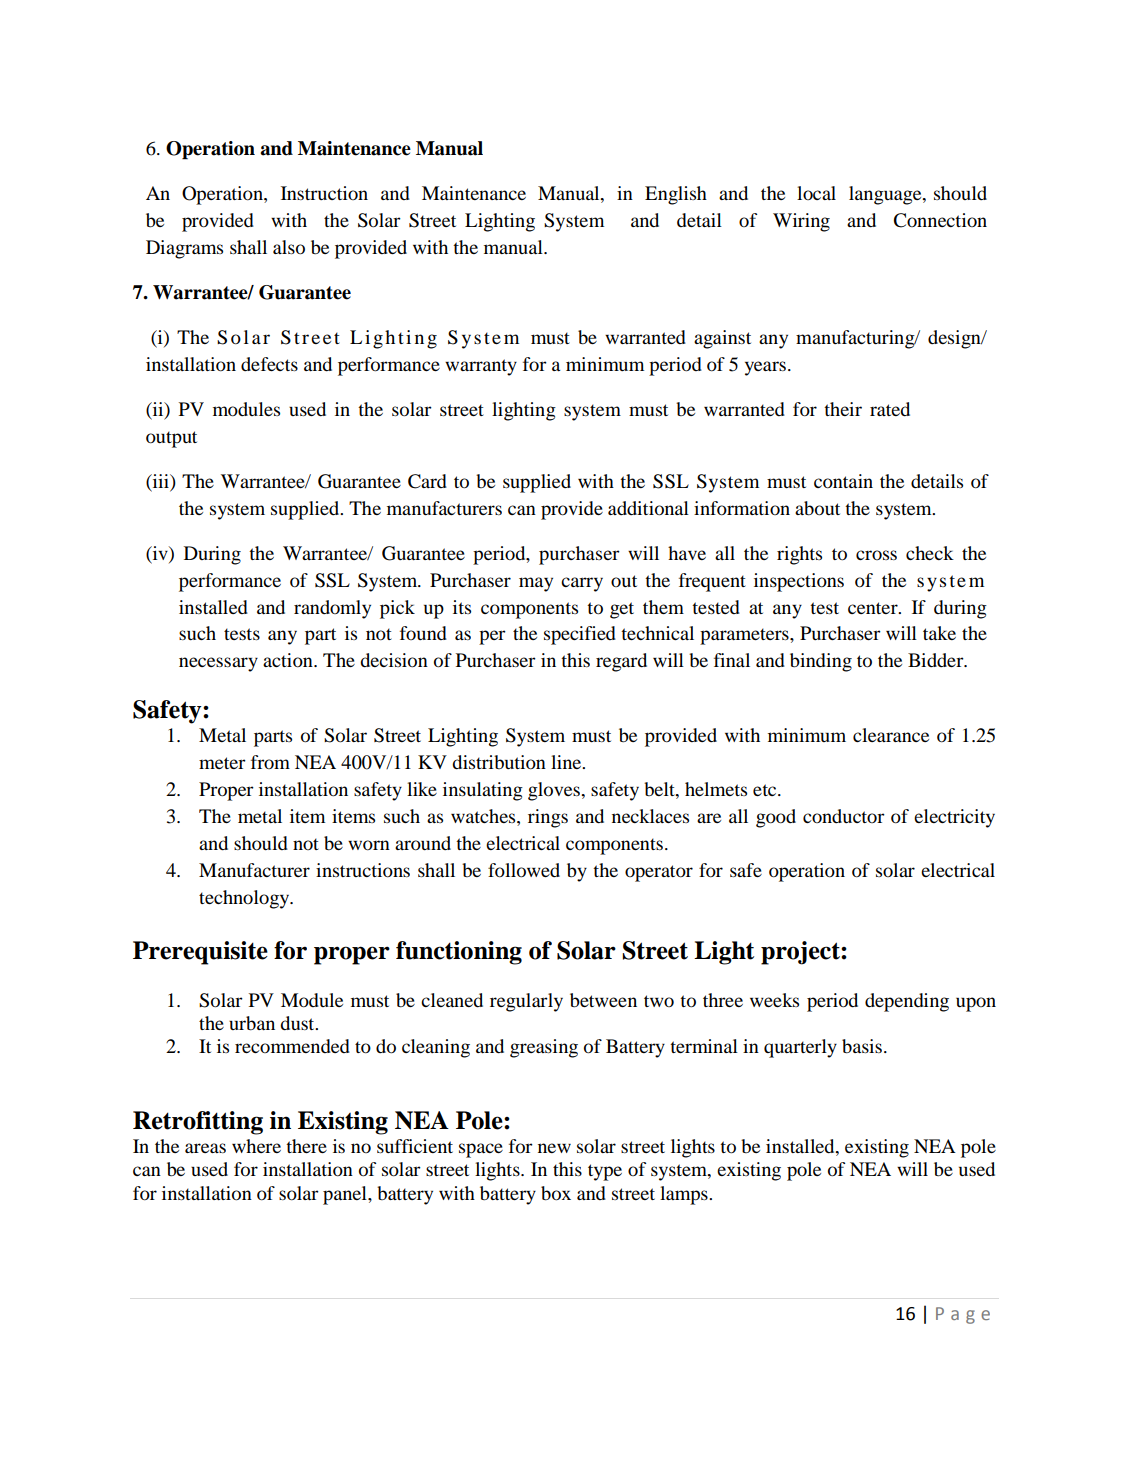 This page has width=1129, height=1461. What do you see at coordinates (886, 195) in the page?
I see `language` at bounding box center [886, 195].
